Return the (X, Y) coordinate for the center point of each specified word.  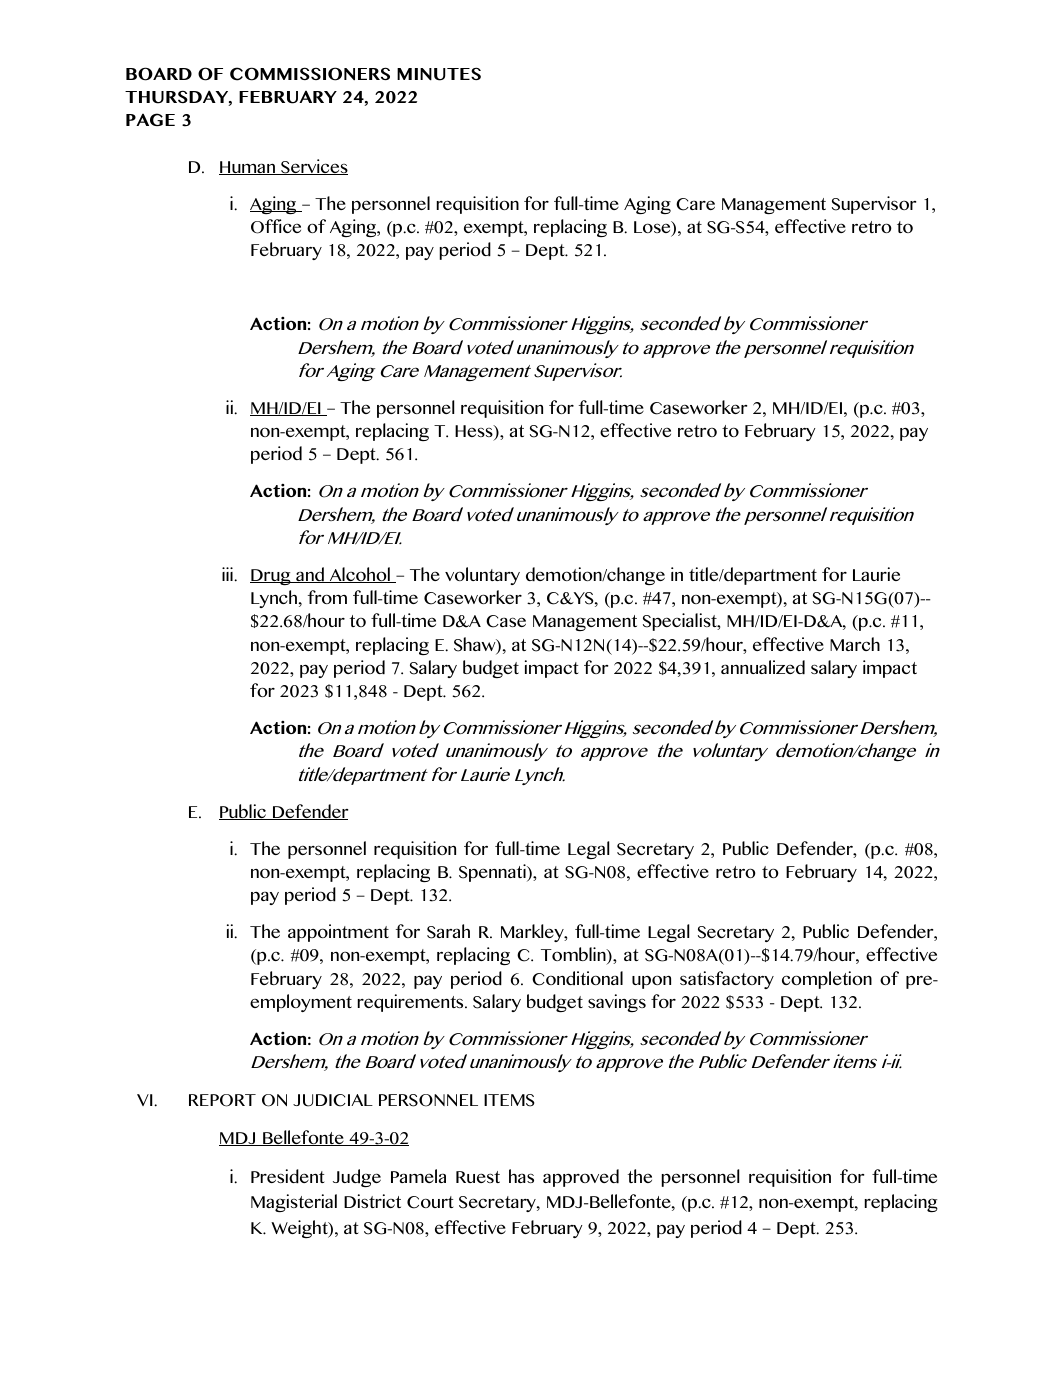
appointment (338, 933)
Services (313, 167)
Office (276, 226)
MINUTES (439, 74)
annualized (763, 667)
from (327, 597)
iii (228, 574)
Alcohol (360, 575)
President (288, 1176)
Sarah (448, 931)
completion (827, 980)
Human (248, 168)
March (855, 644)
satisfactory (727, 980)
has (521, 1176)
